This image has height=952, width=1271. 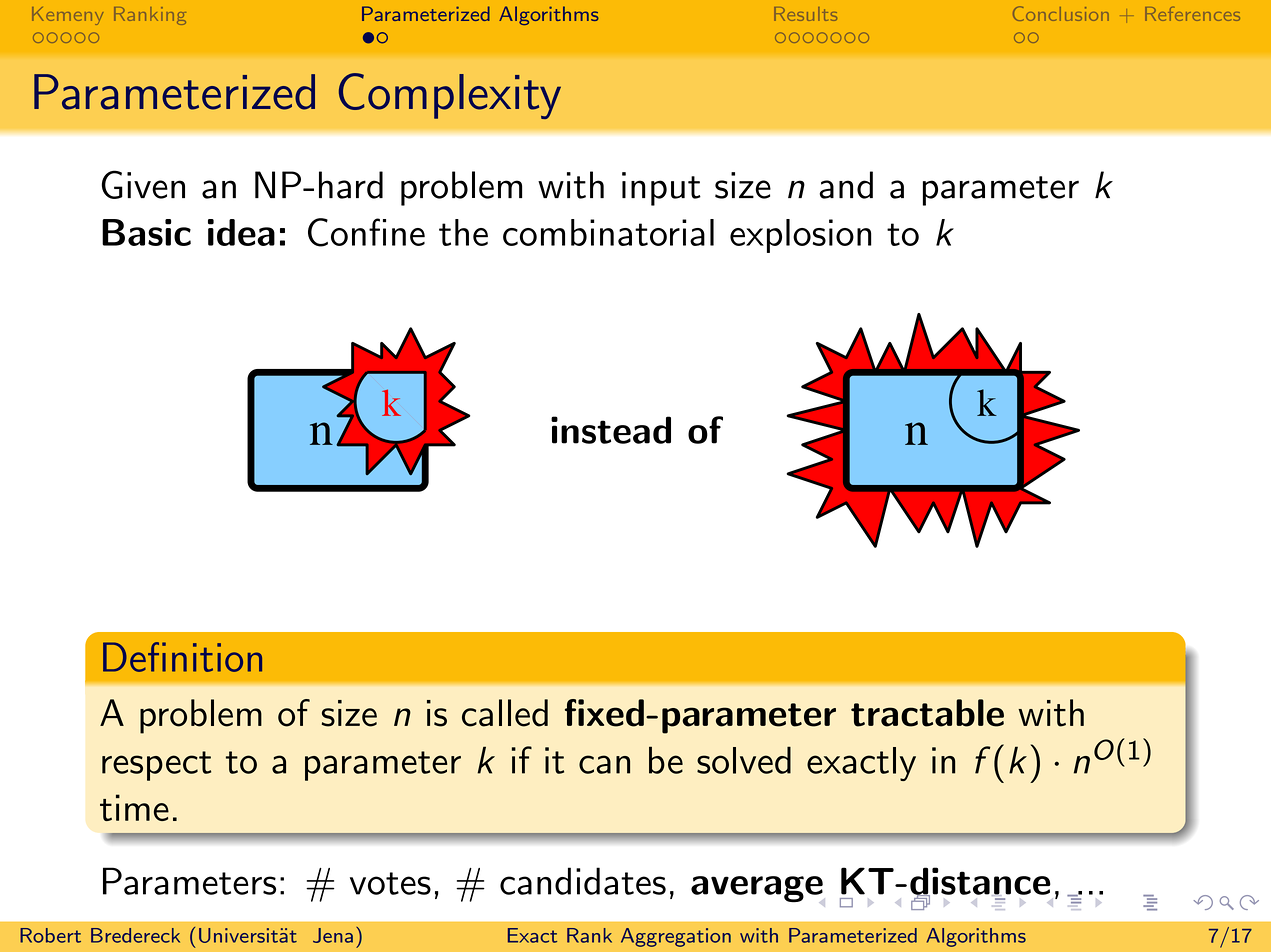 I want to click on Results, so click(x=805, y=14).
